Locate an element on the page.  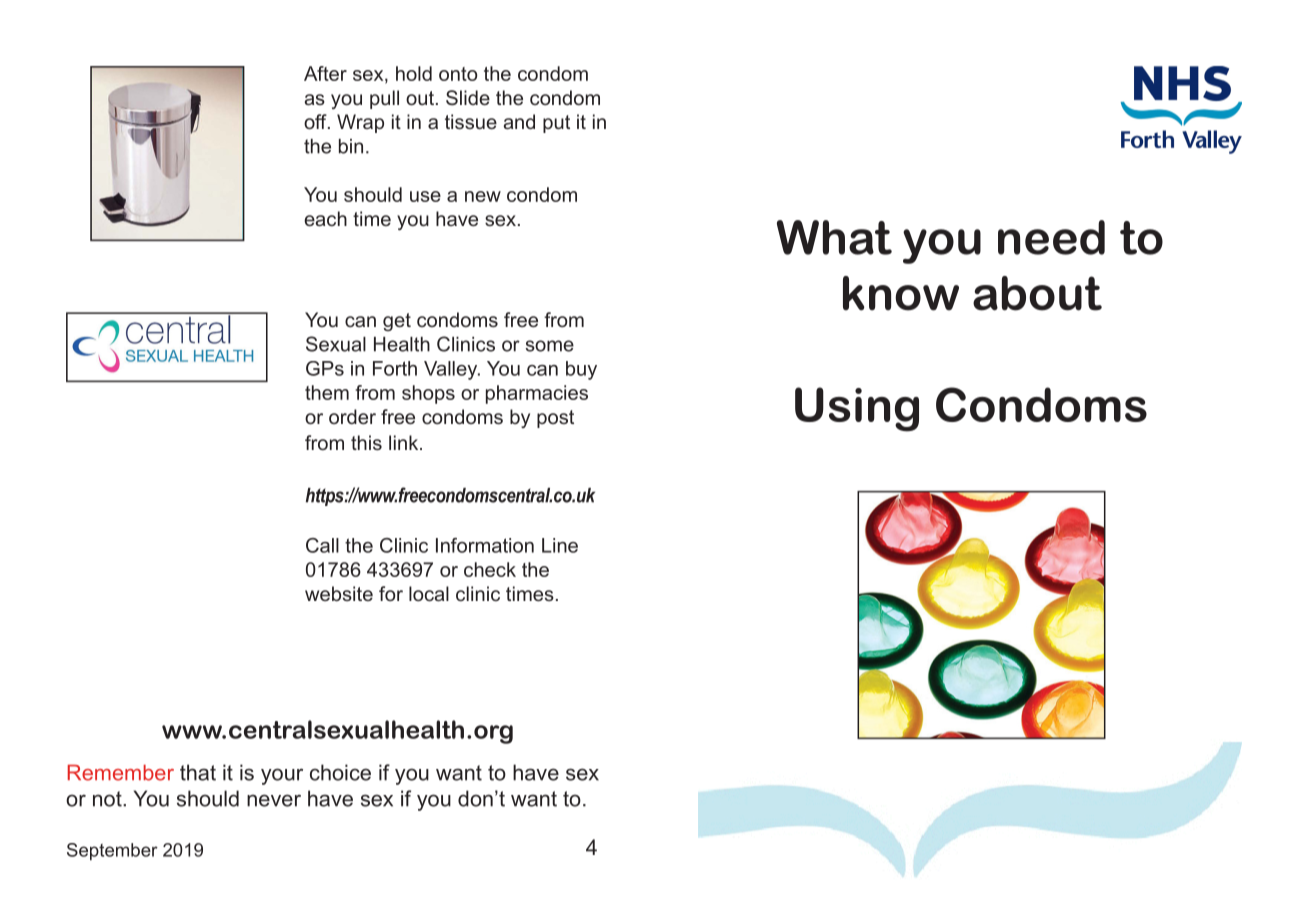
check is located at coordinates (490, 569).
